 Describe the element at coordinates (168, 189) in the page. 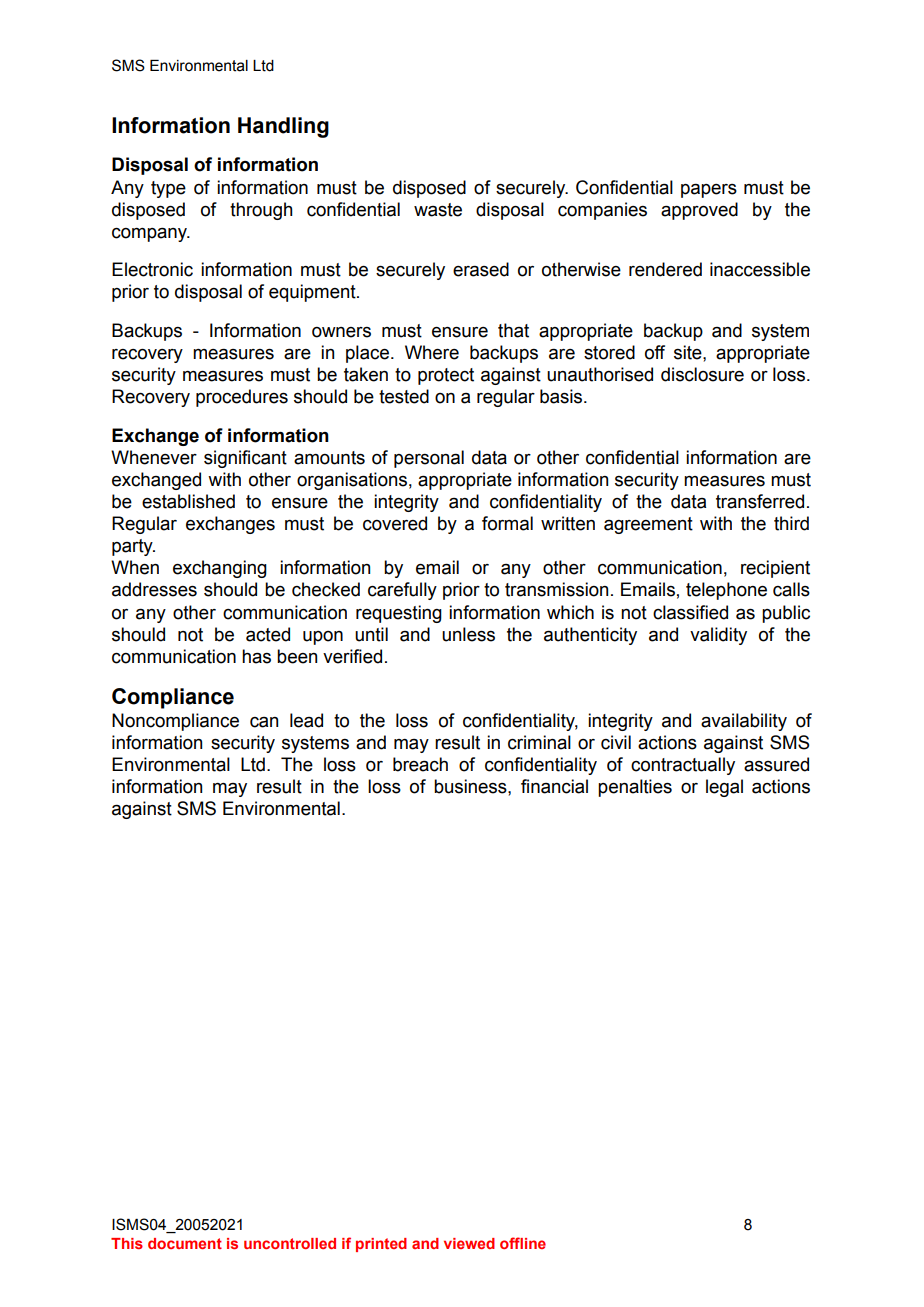

I see `type` at that location.
